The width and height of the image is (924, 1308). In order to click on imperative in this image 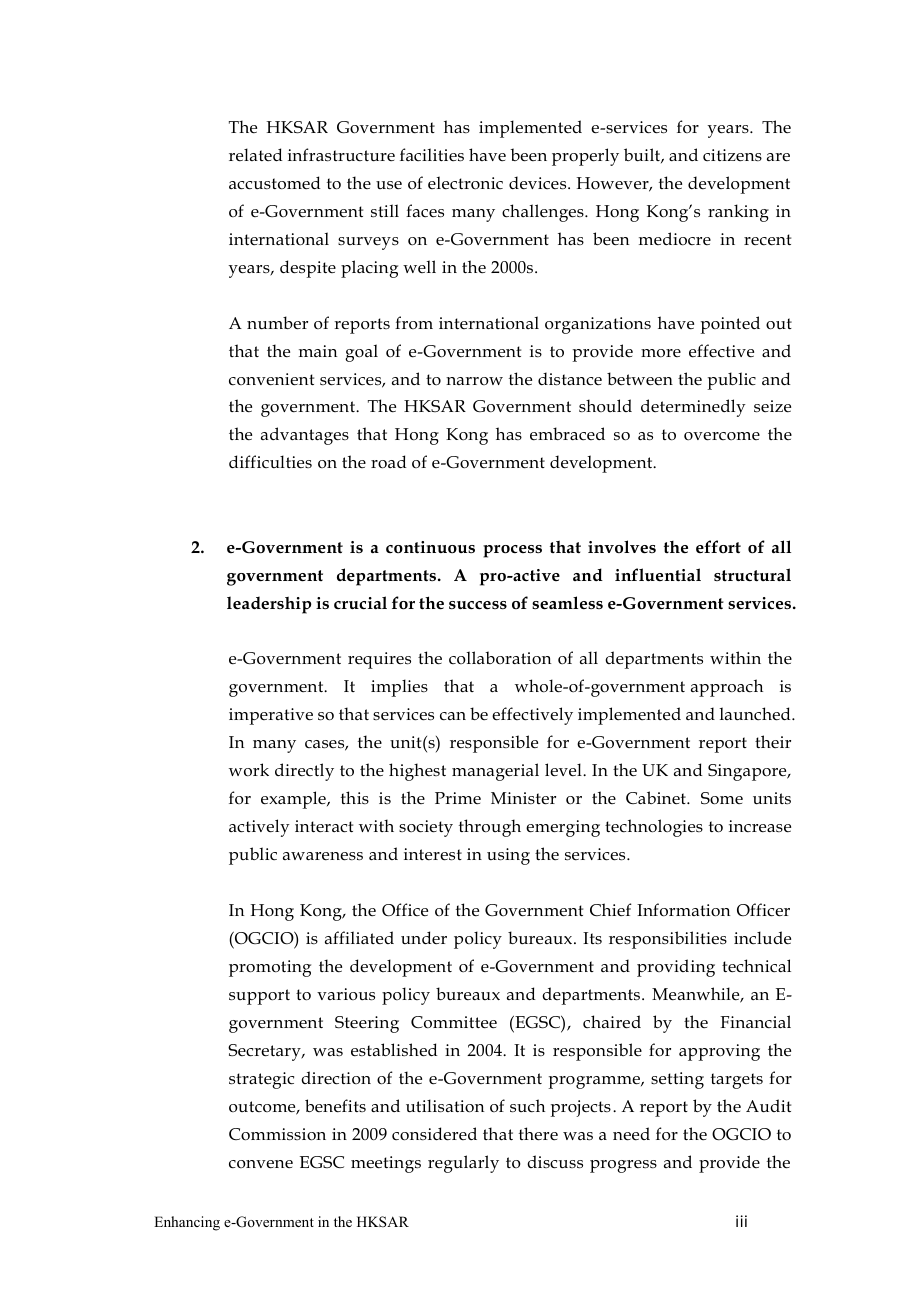, I will do `click(271, 716)`.
